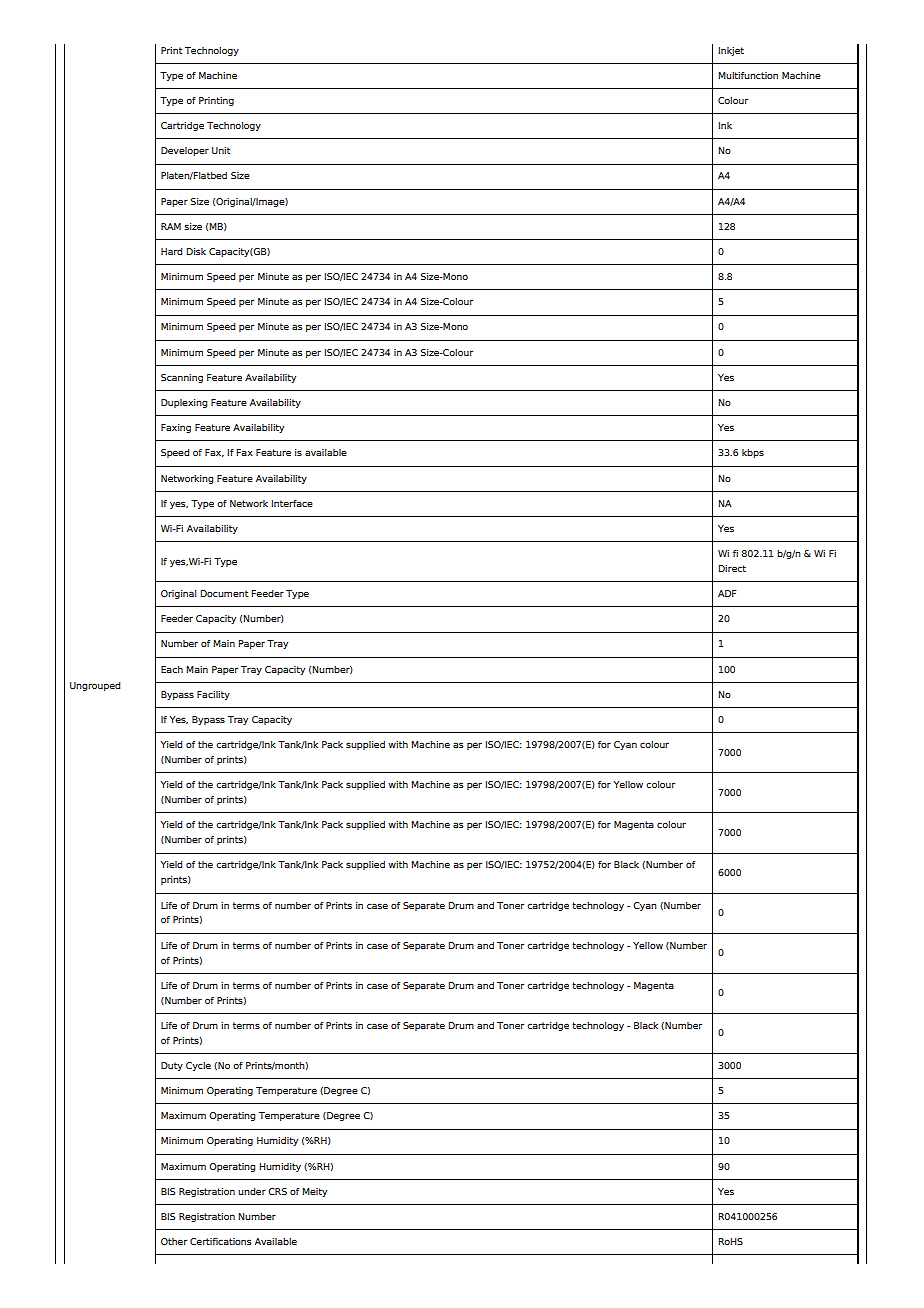 The width and height of the document is (924, 1308). Describe the element at coordinates (221, 150) in the document. I see `Unit` at that location.
